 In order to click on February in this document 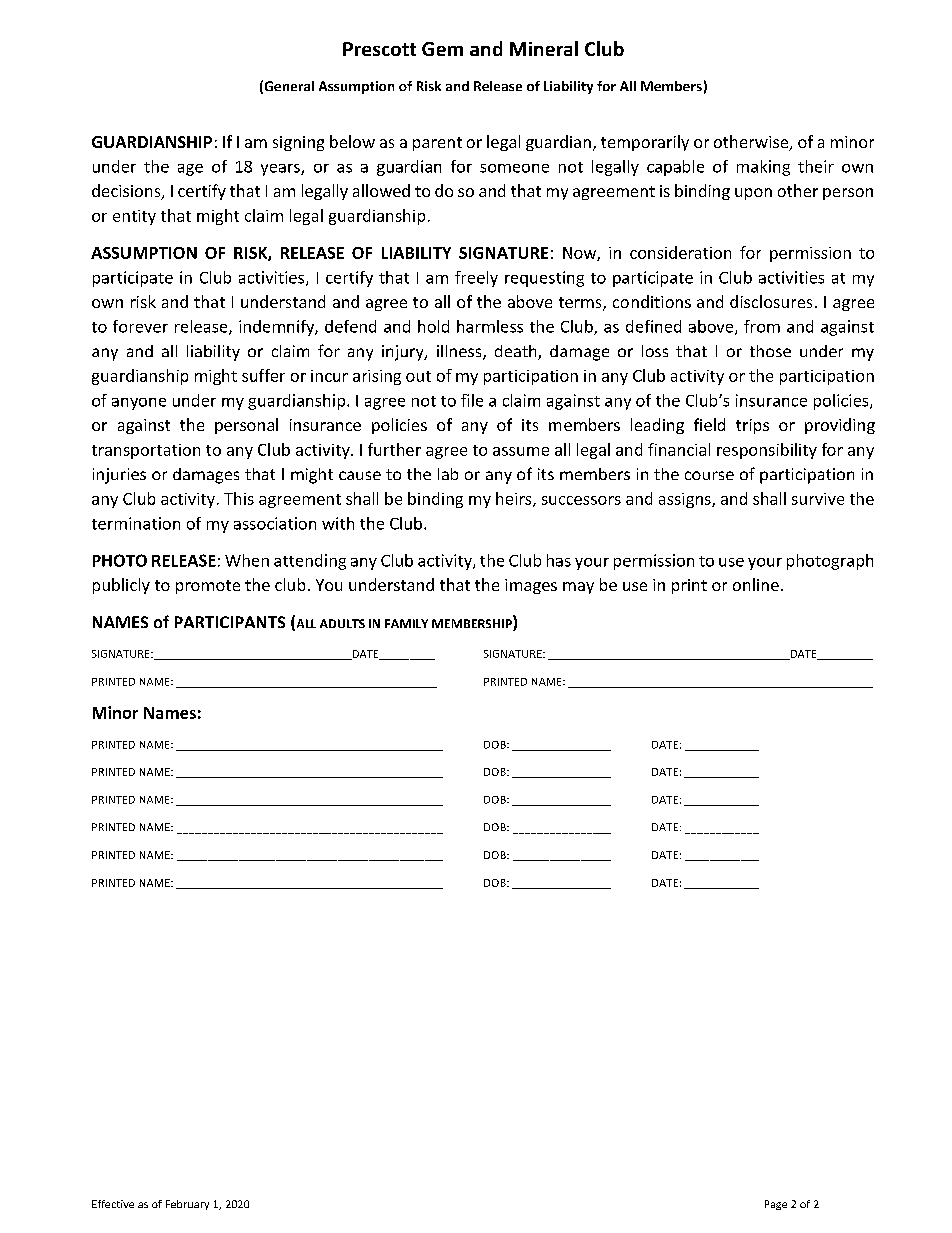, I will do `click(187, 1205)`.
